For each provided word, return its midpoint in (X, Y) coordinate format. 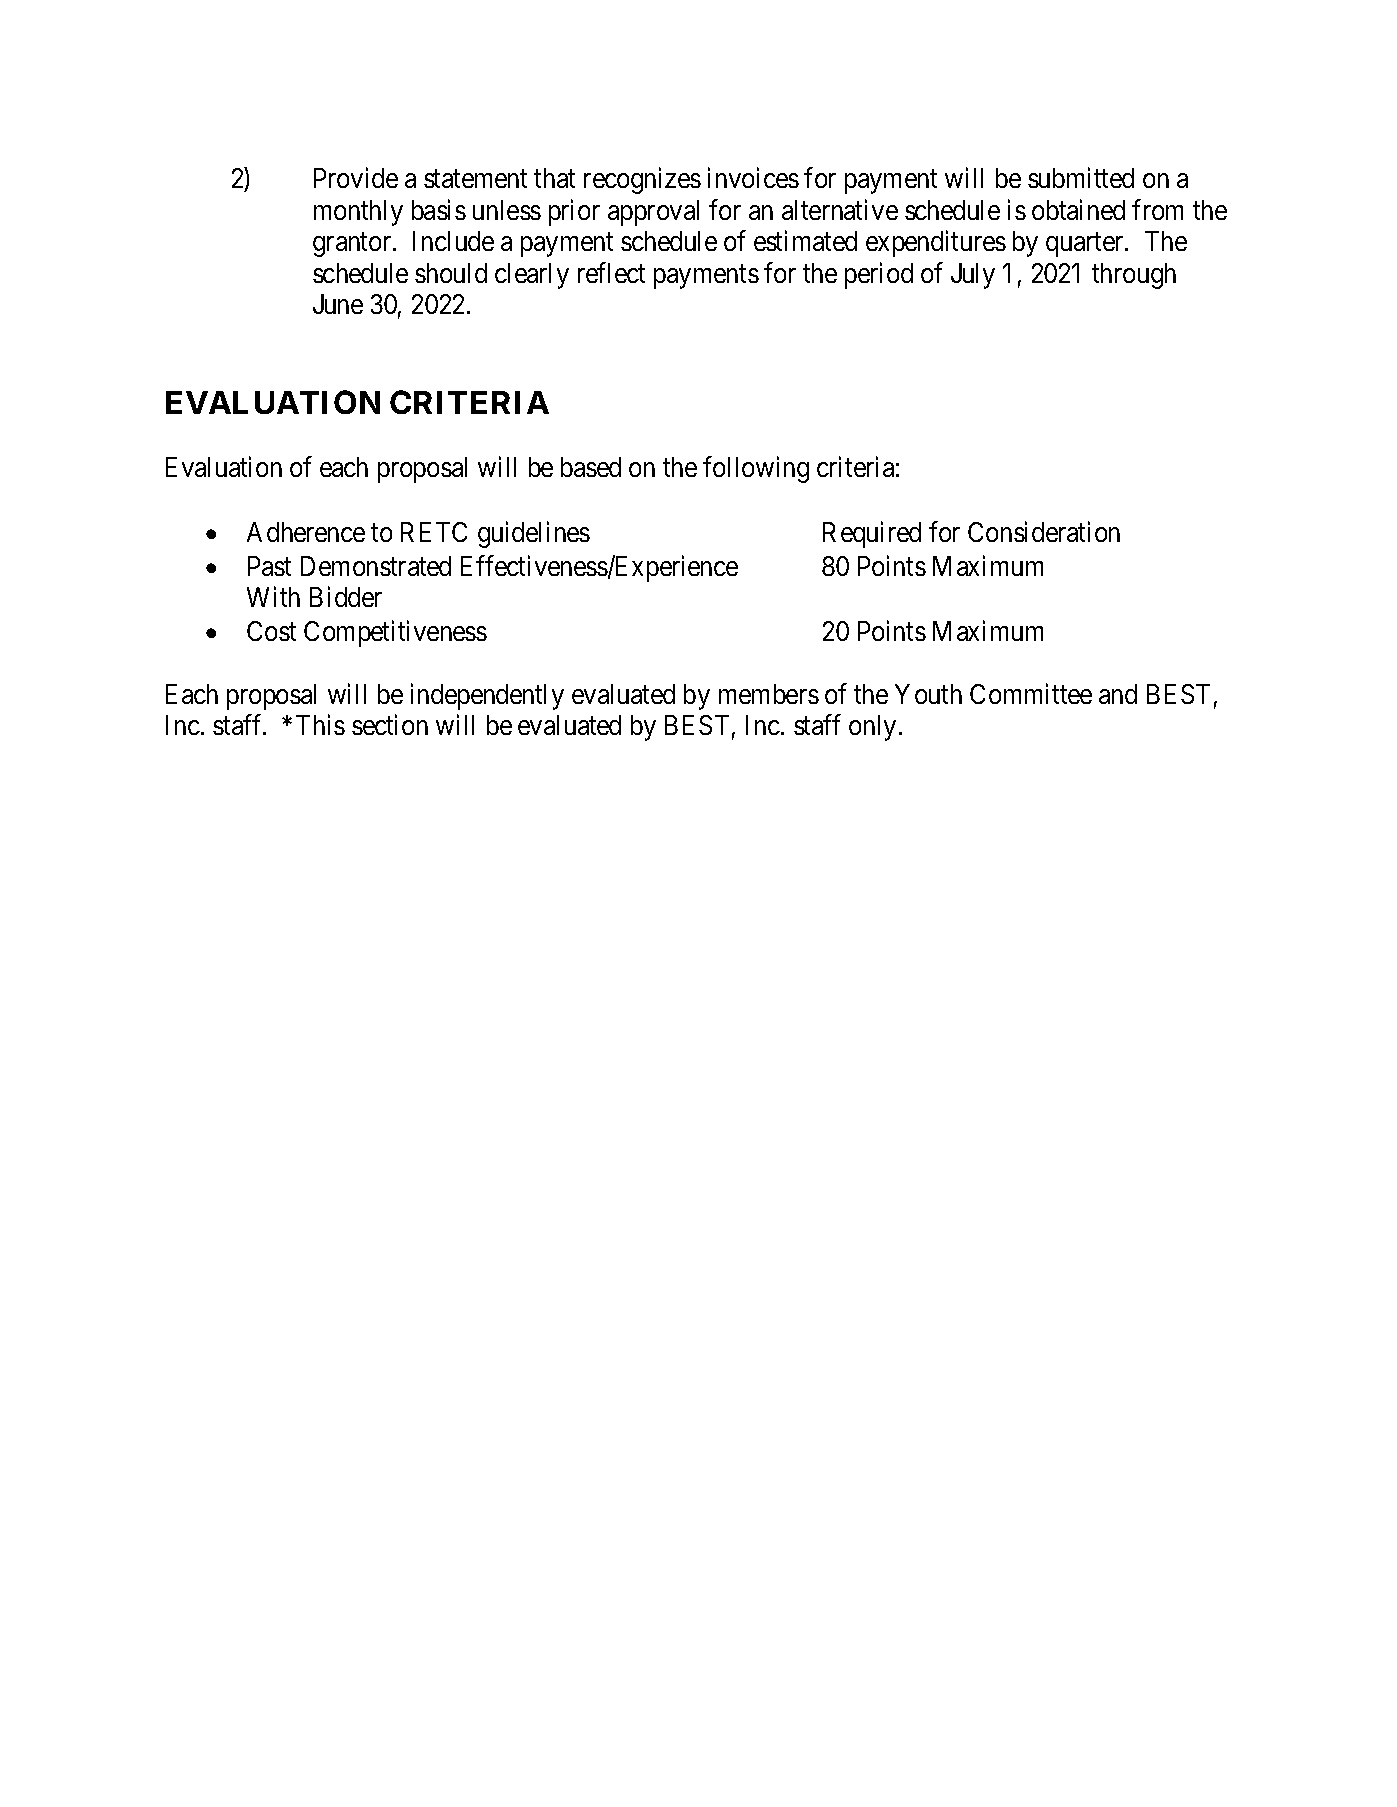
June (338, 304)
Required (872, 535)
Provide (356, 178)
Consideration (1044, 532)
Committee (1031, 693)
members (769, 694)
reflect (611, 272)
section (390, 724)
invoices (753, 178)
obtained (1078, 209)
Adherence (306, 532)
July (973, 276)
